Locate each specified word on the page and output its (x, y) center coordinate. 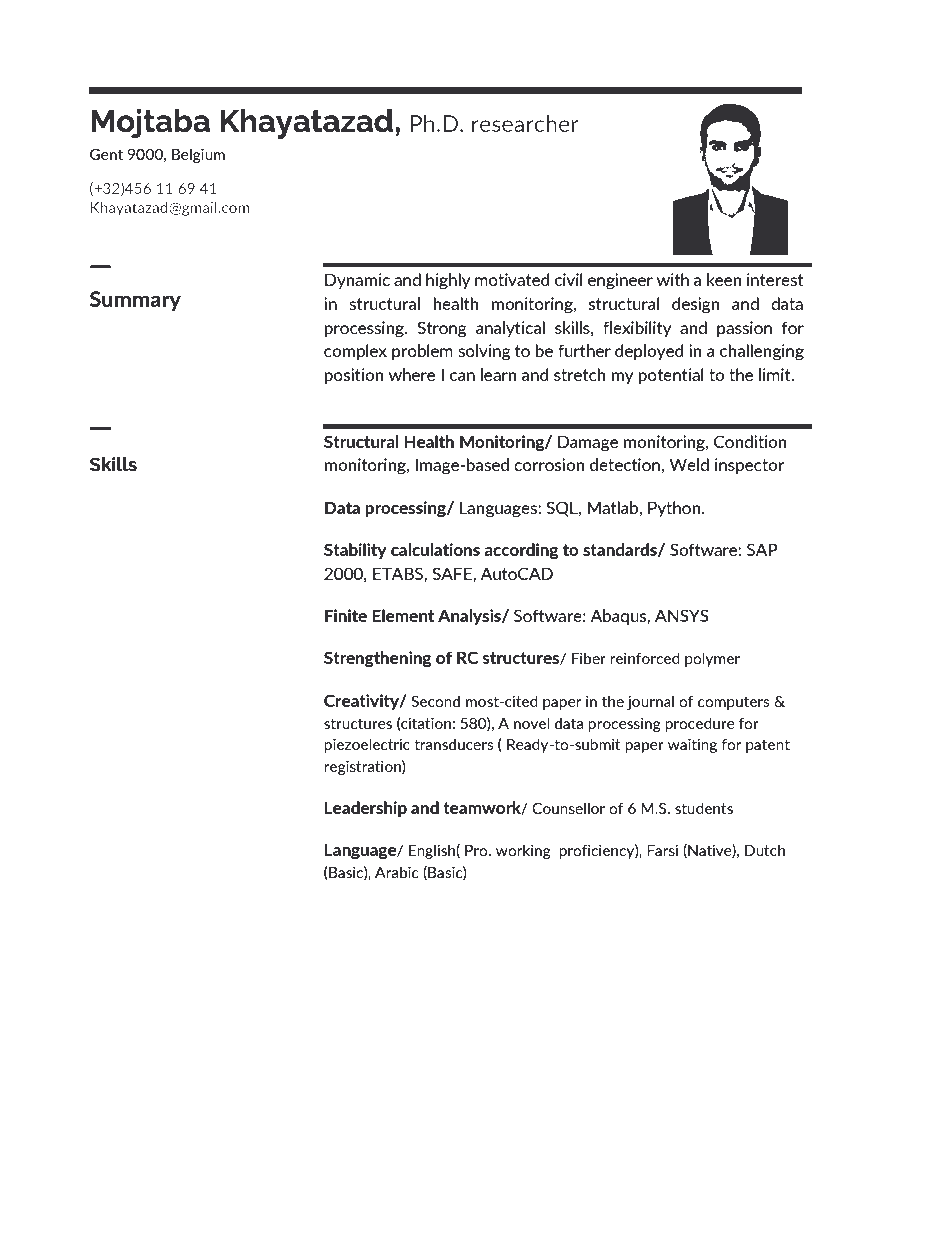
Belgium (198, 155)
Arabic (396, 872)
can (462, 376)
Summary (135, 301)
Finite (346, 615)
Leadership (366, 809)
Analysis (470, 617)
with (673, 279)
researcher (525, 123)
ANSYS (682, 615)
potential (671, 376)
